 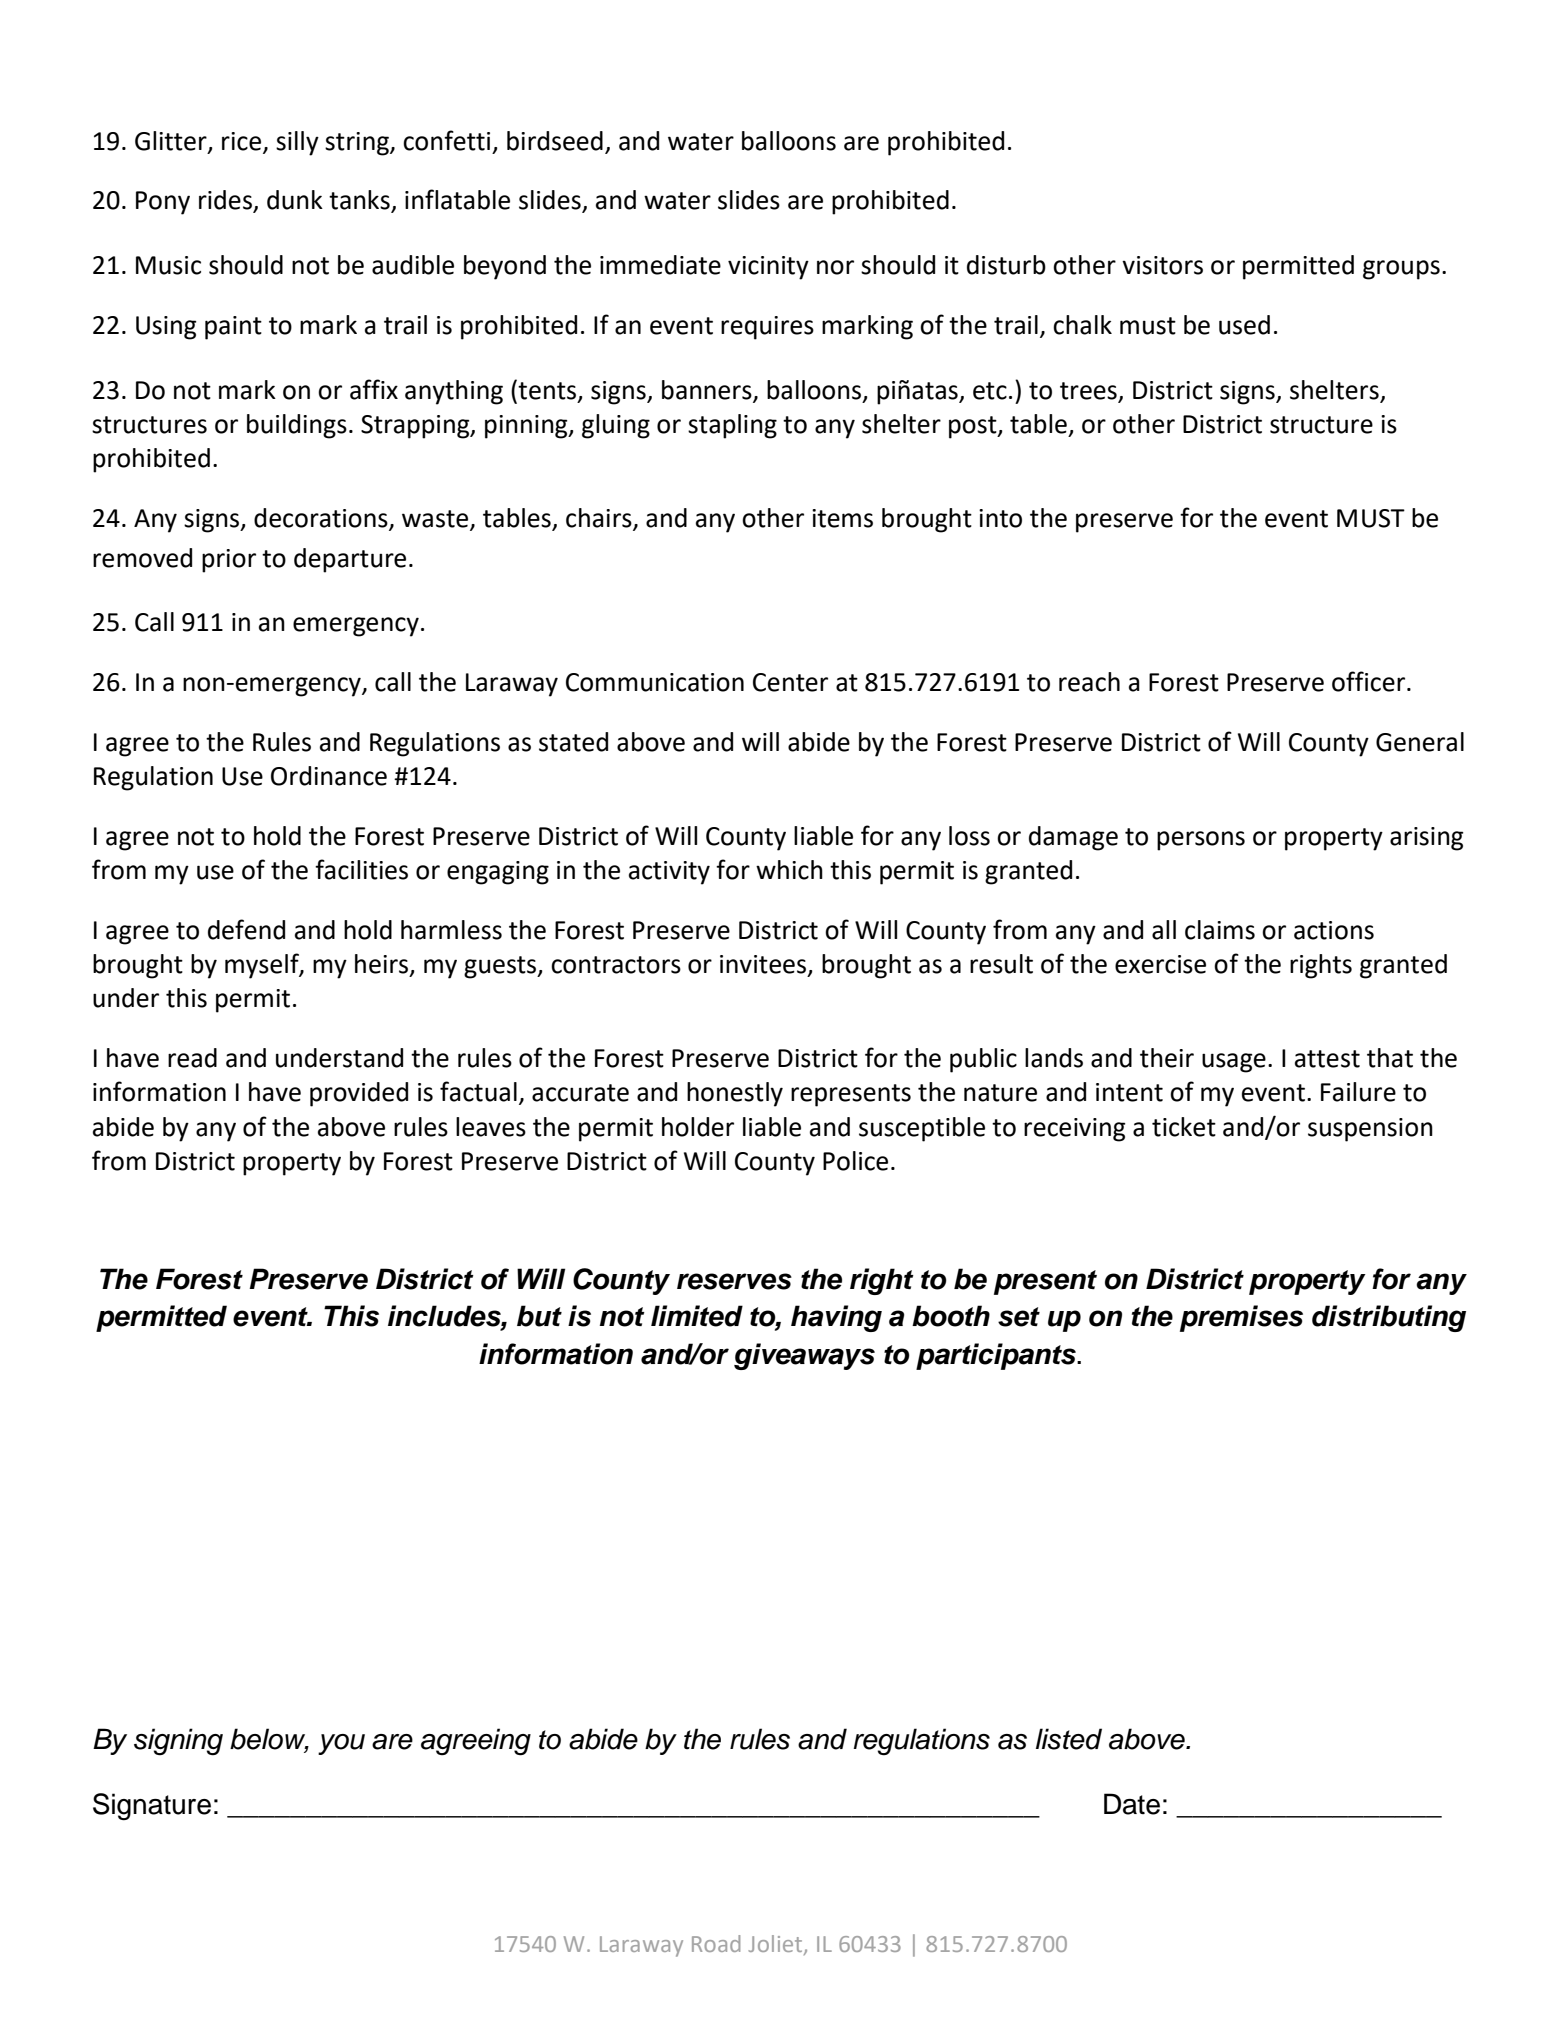 What do you see at coordinates (295, 200) in the document?
I see `dunk` at bounding box center [295, 200].
